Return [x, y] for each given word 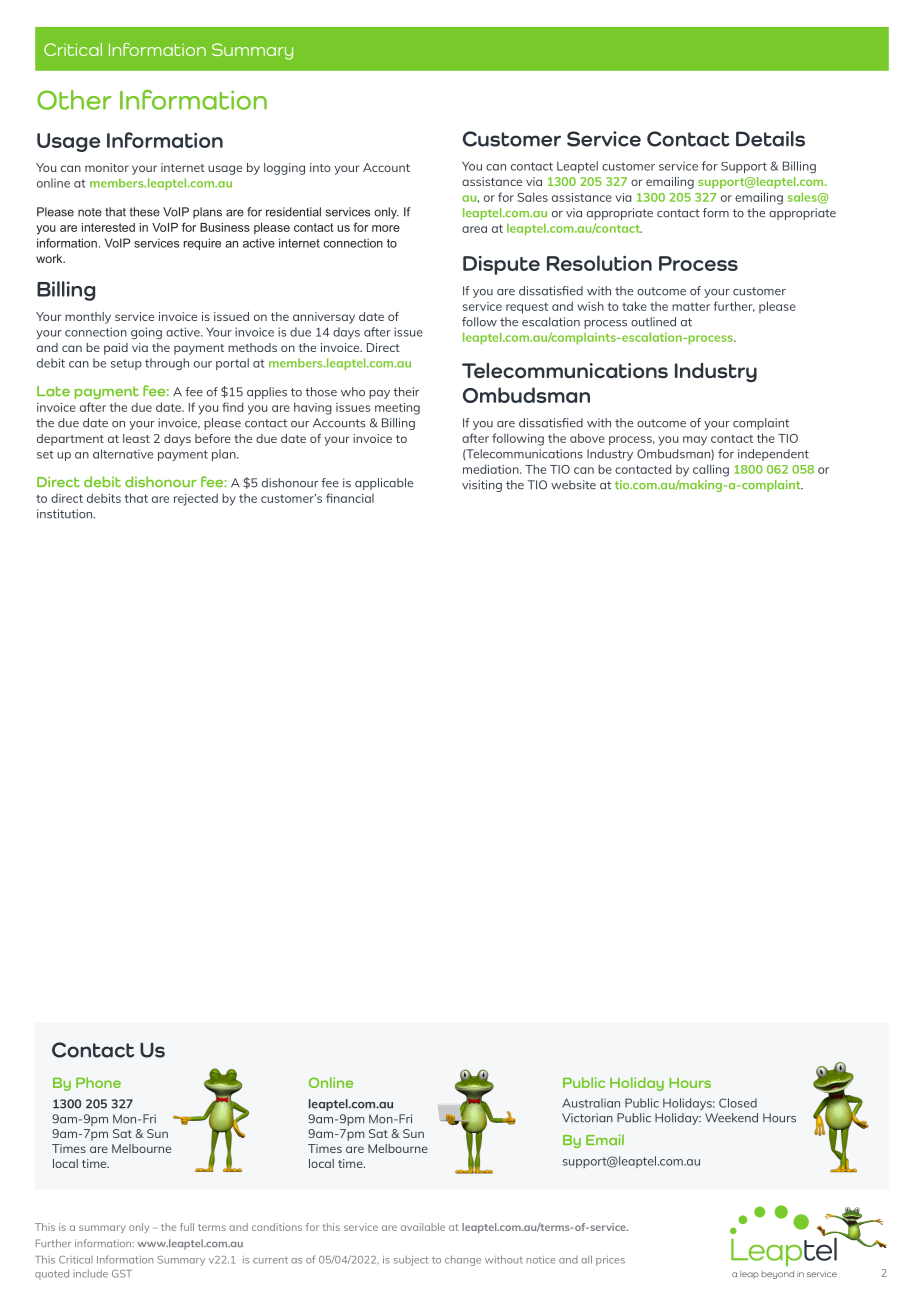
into [320, 167]
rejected [196, 499]
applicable [384, 484]
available [423, 1227]
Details [770, 139]
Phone [98, 1082]
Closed [738, 1103]
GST [122, 1274]
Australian [591, 1103]
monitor [107, 167]
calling [711, 470]
